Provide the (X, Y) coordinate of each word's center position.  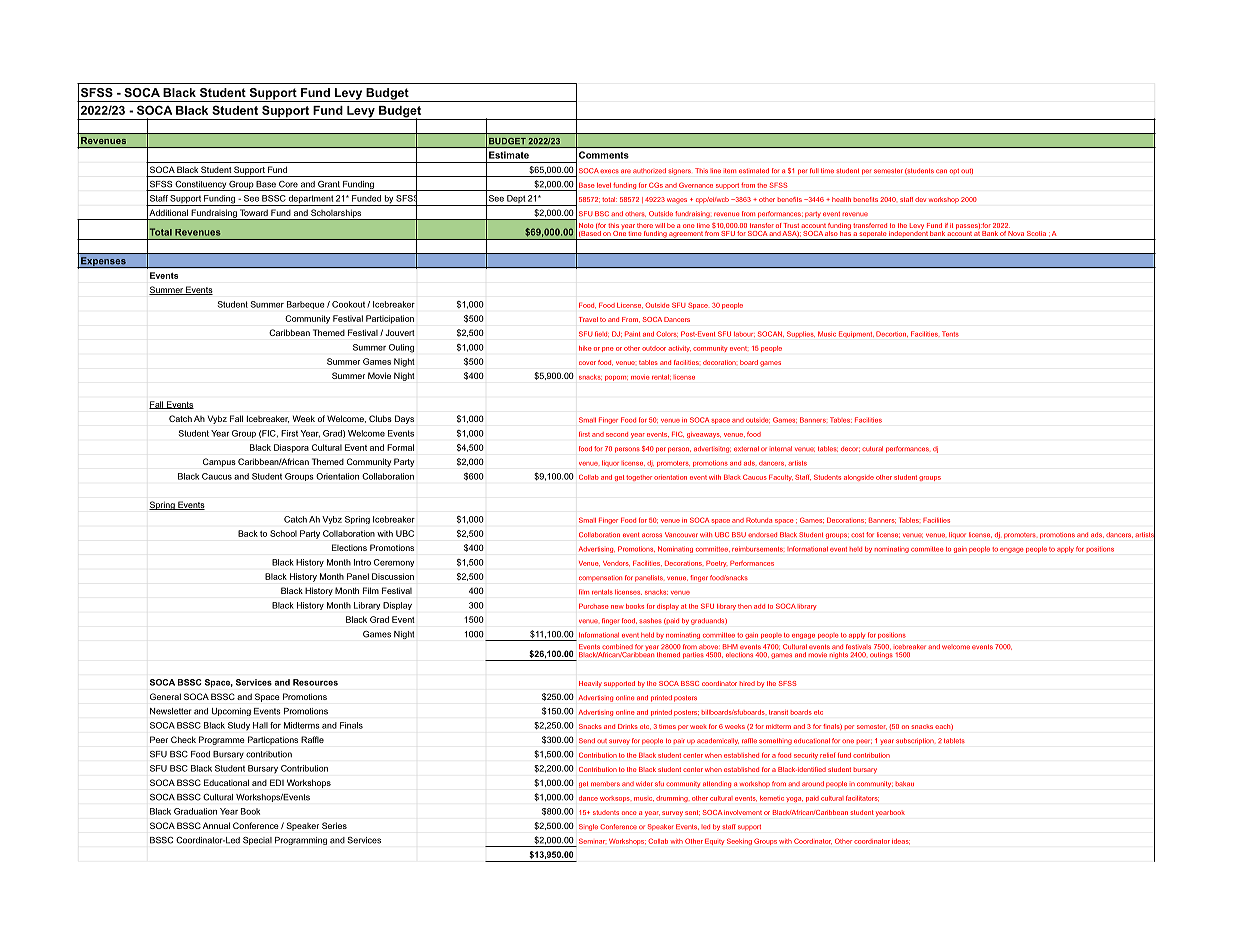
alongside (859, 478)
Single (588, 827)
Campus (219, 462)
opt (954, 171)
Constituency (200, 186)
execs (609, 171)
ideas (901, 841)
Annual (216, 825)
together (639, 478)
